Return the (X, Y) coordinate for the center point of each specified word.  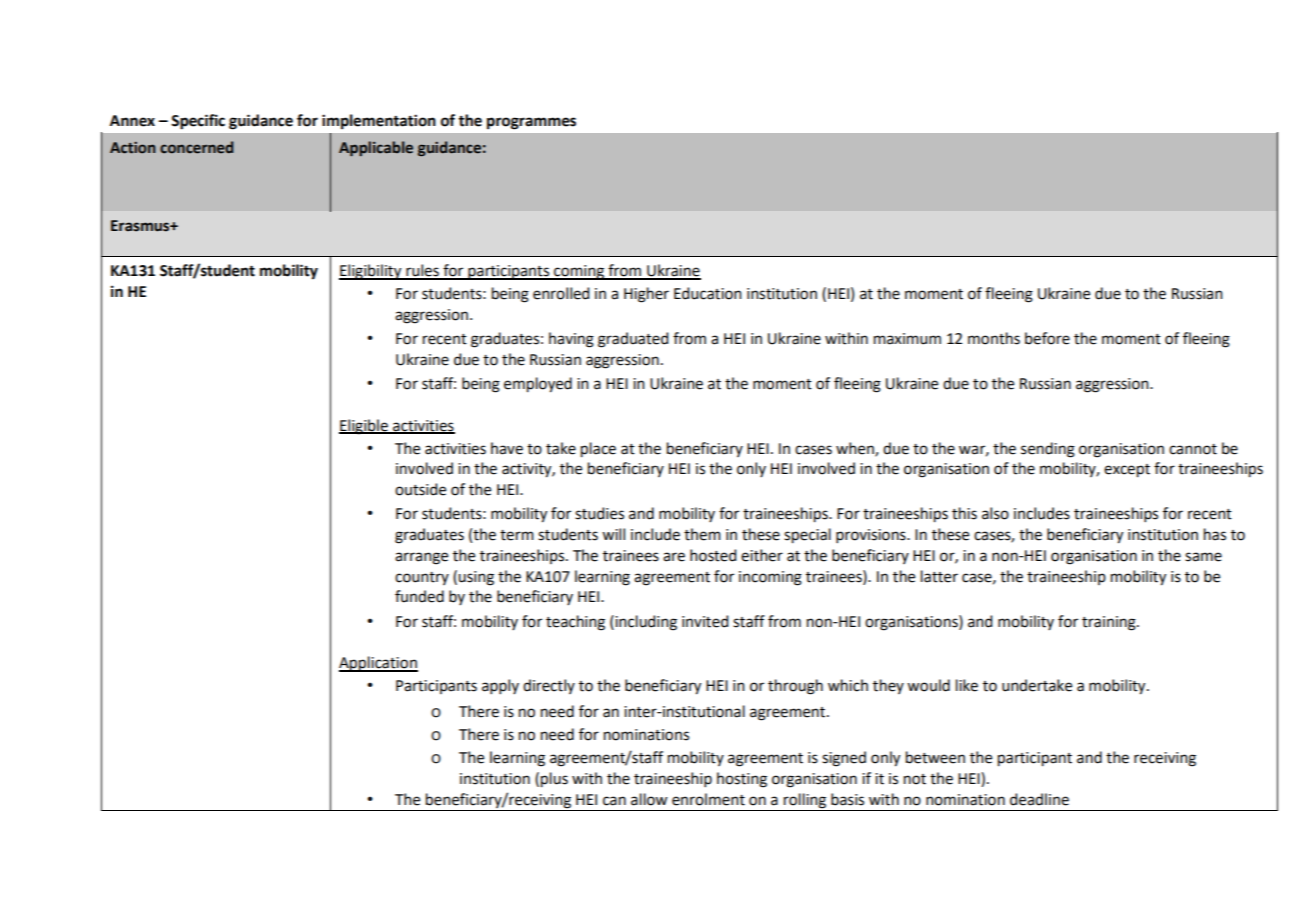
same (1203, 557)
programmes (531, 123)
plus (554, 780)
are (674, 557)
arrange (421, 558)
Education (708, 293)
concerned (196, 147)
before (1047, 338)
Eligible (364, 427)
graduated (633, 340)
